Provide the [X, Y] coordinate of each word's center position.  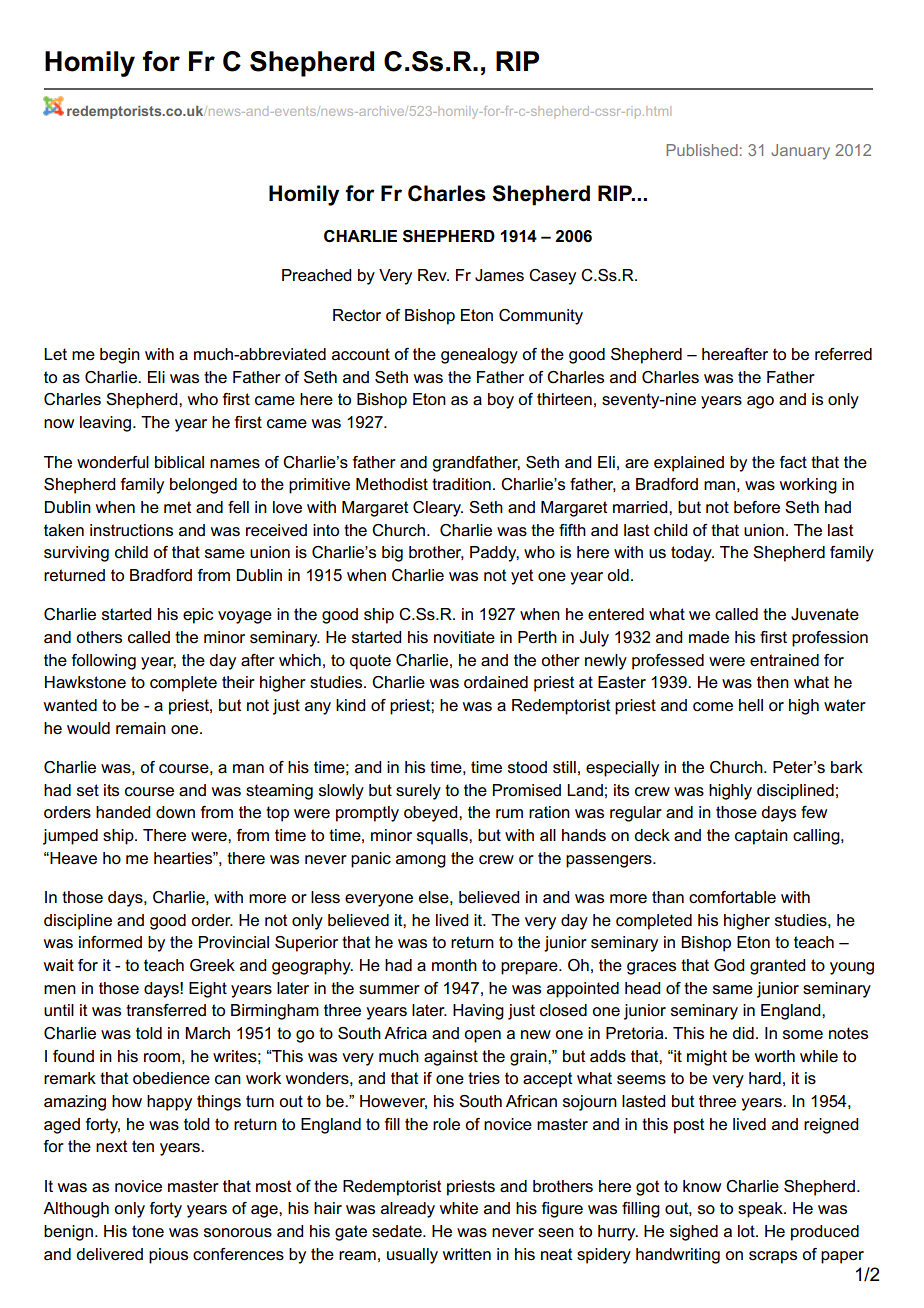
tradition [461, 484]
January [800, 152]
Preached [316, 275]
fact [793, 462]
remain [141, 728]
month [454, 965]
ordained [496, 682]
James [499, 275]
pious [168, 1256]
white [459, 1208]
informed [110, 942]
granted [777, 967]
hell [751, 705]
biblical [179, 462]
